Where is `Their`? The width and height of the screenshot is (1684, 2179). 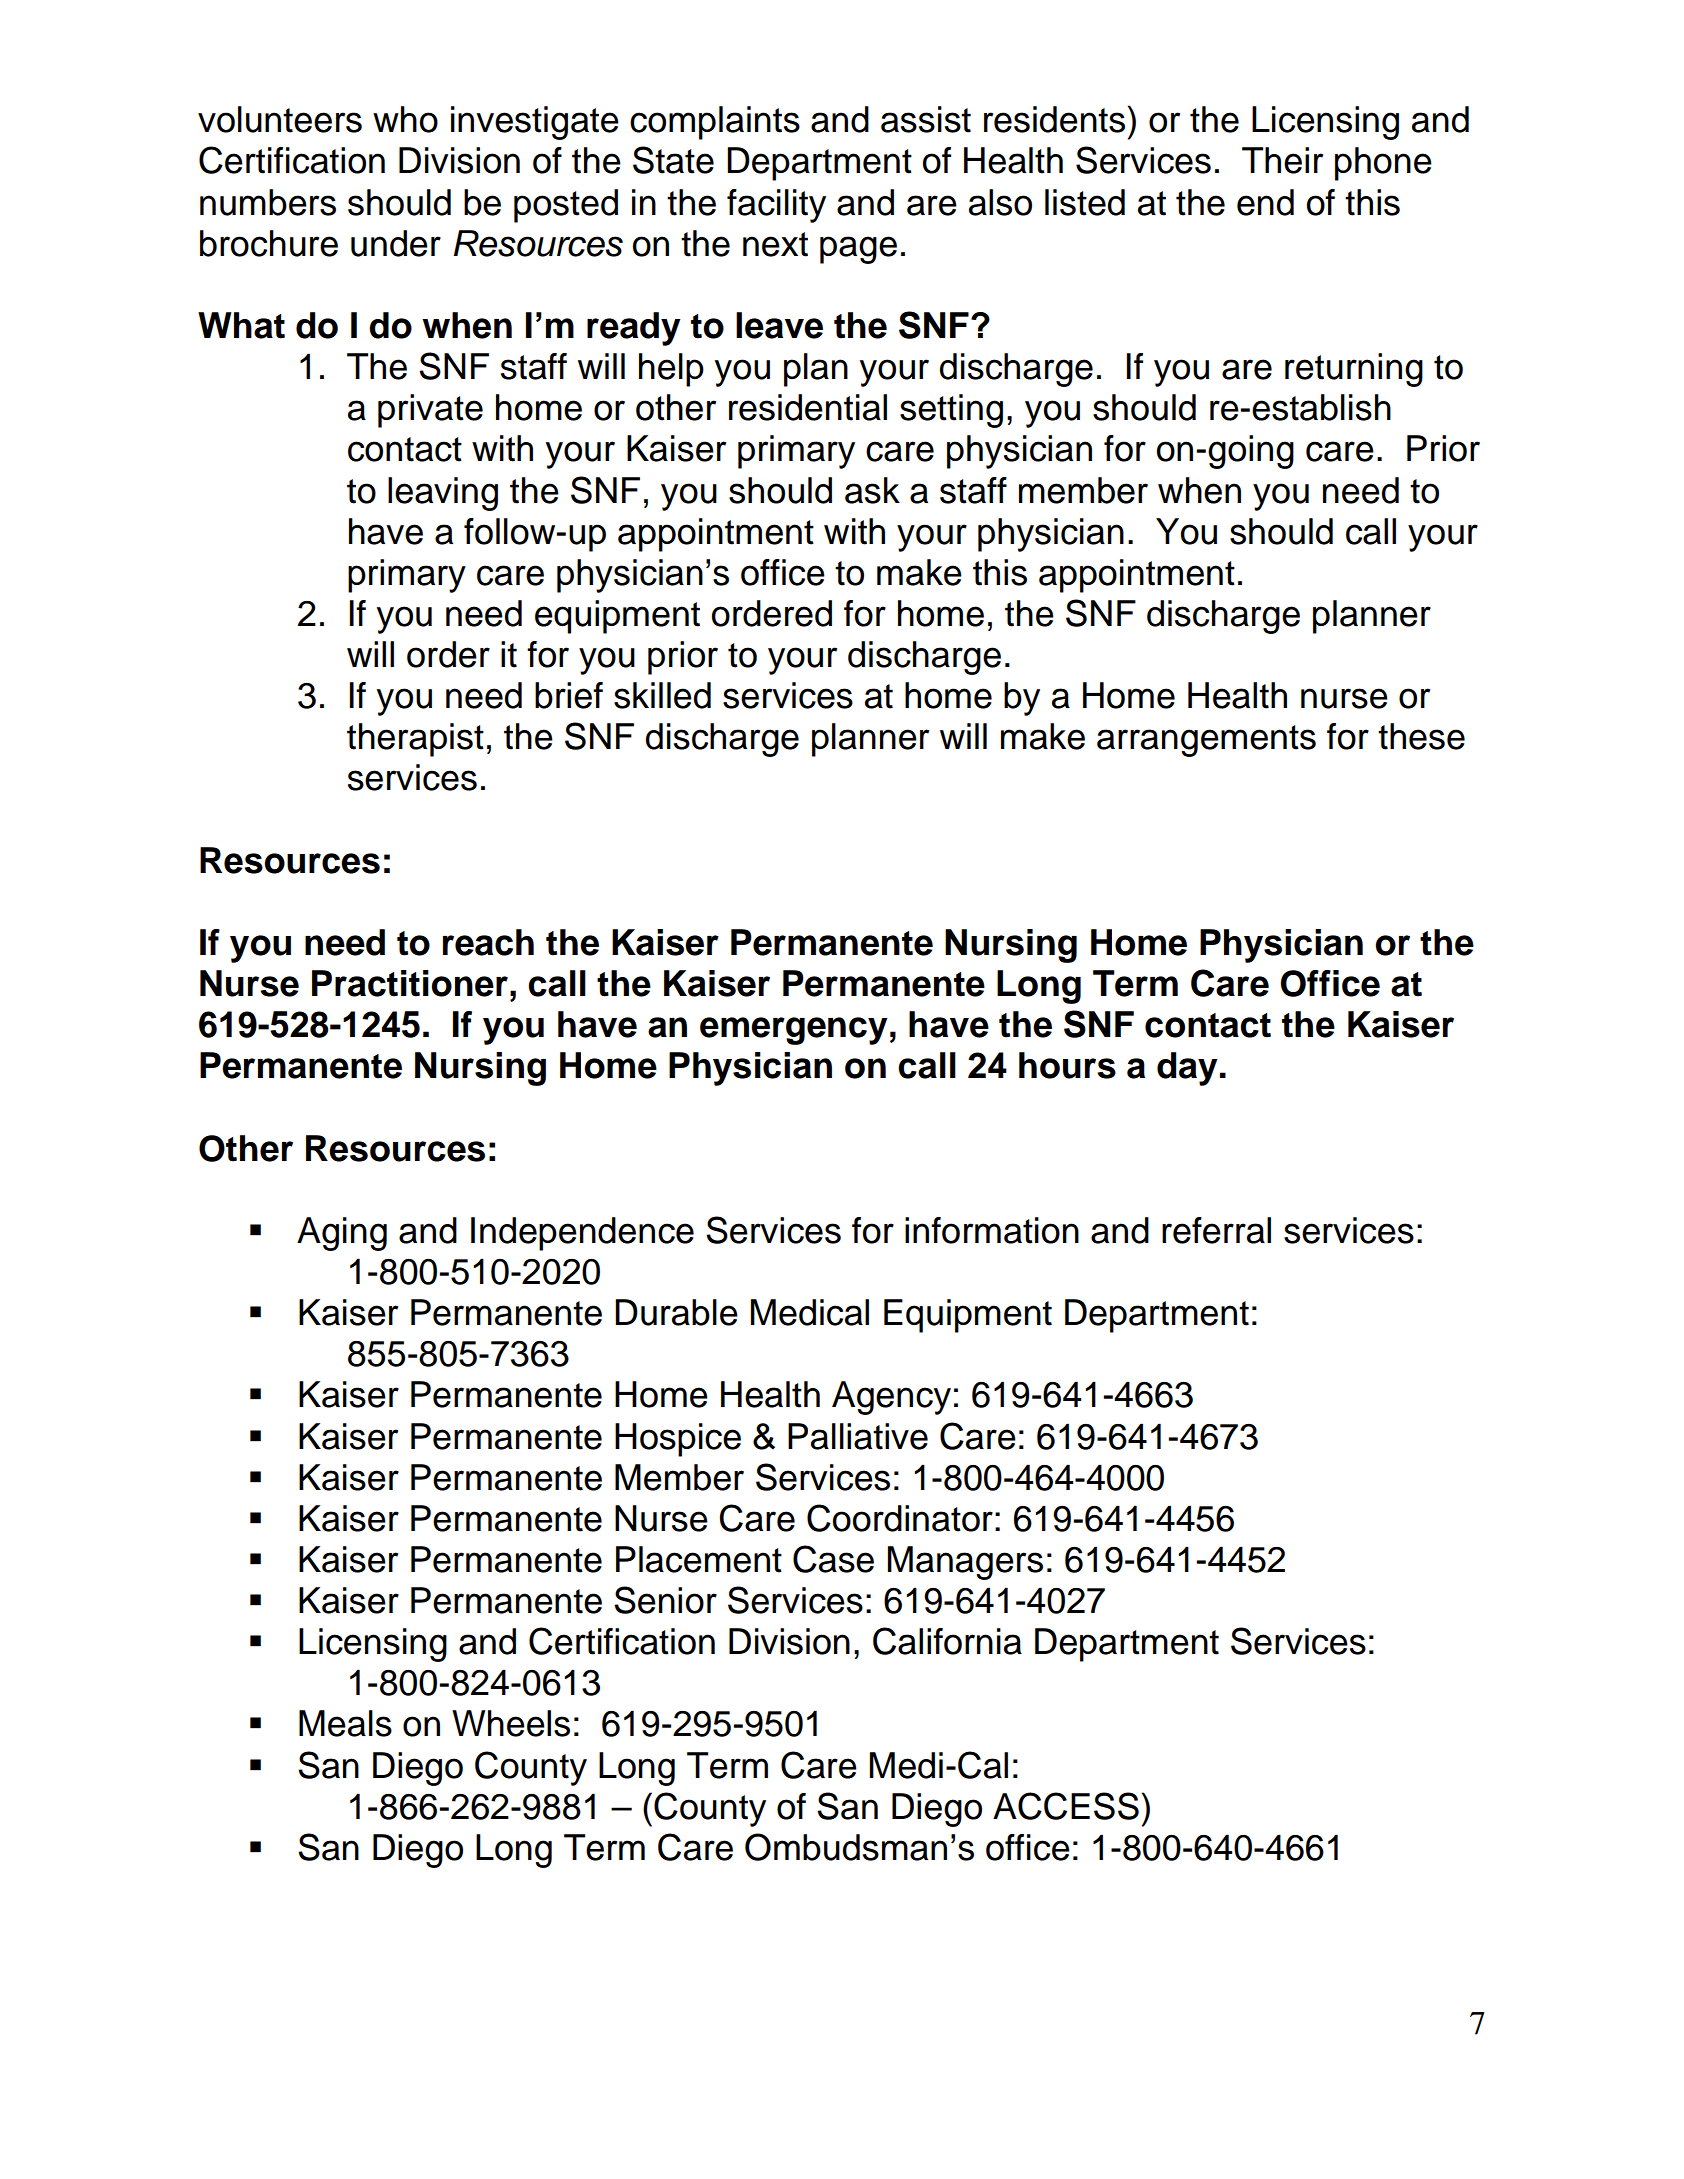
Their is located at coordinates (1282, 160).
